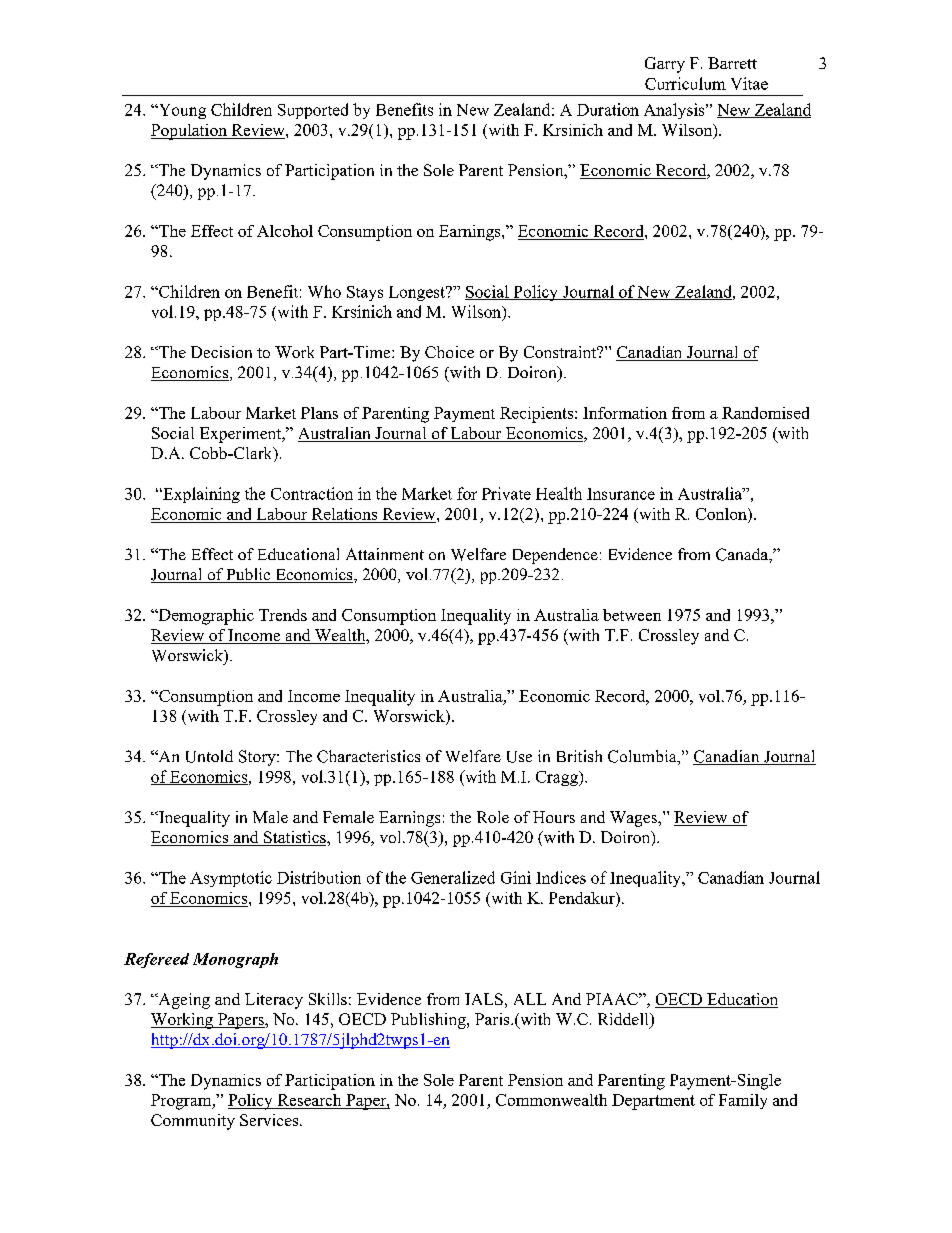 The width and height of the screenshot is (952, 1233). What do you see at coordinates (608, 109) in the screenshot?
I see `Duration` at bounding box center [608, 109].
